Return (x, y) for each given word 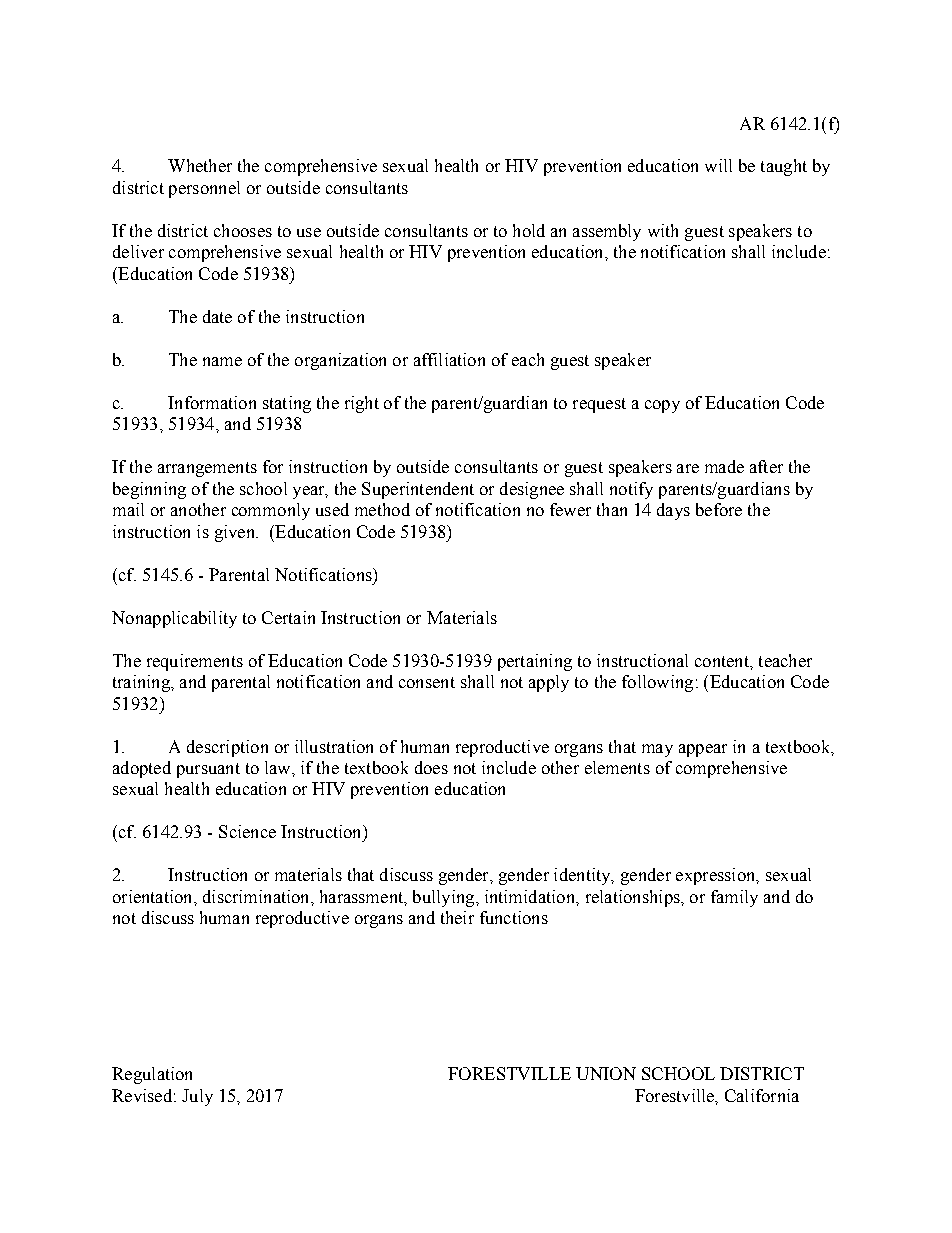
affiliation (449, 359)
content (723, 661)
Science (247, 831)
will (718, 165)
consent (427, 682)
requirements (195, 662)
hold (529, 230)
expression (717, 876)
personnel (204, 189)
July (197, 1097)
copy (662, 406)
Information (212, 402)
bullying (445, 898)
